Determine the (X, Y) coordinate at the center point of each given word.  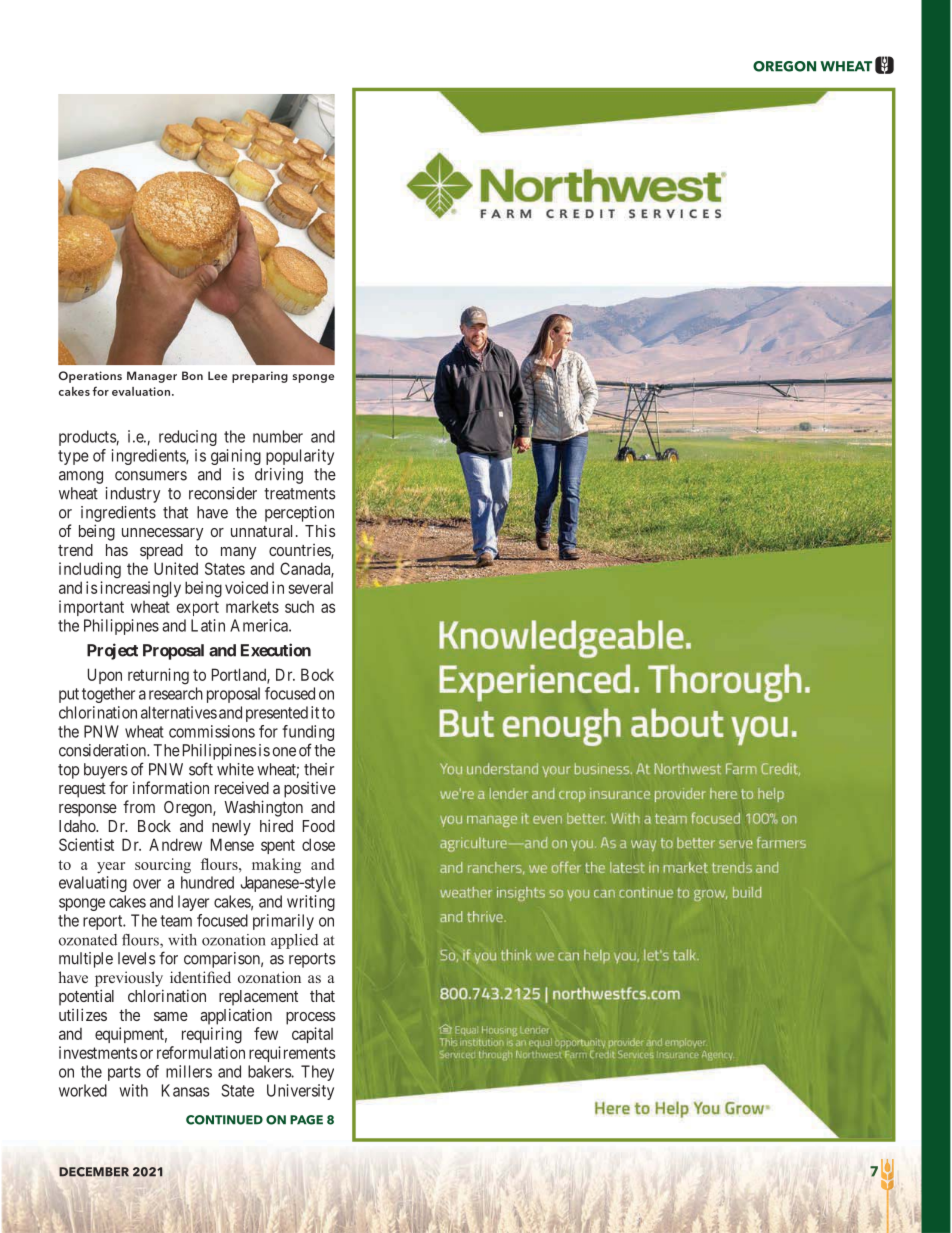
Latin (208, 625)
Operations (90, 377)
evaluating (93, 884)
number (278, 436)
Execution (276, 650)
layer (193, 903)
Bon (192, 375)
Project (112, 651)
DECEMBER (94, 1172)
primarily (283, 922)
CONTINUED (224, 1120)
